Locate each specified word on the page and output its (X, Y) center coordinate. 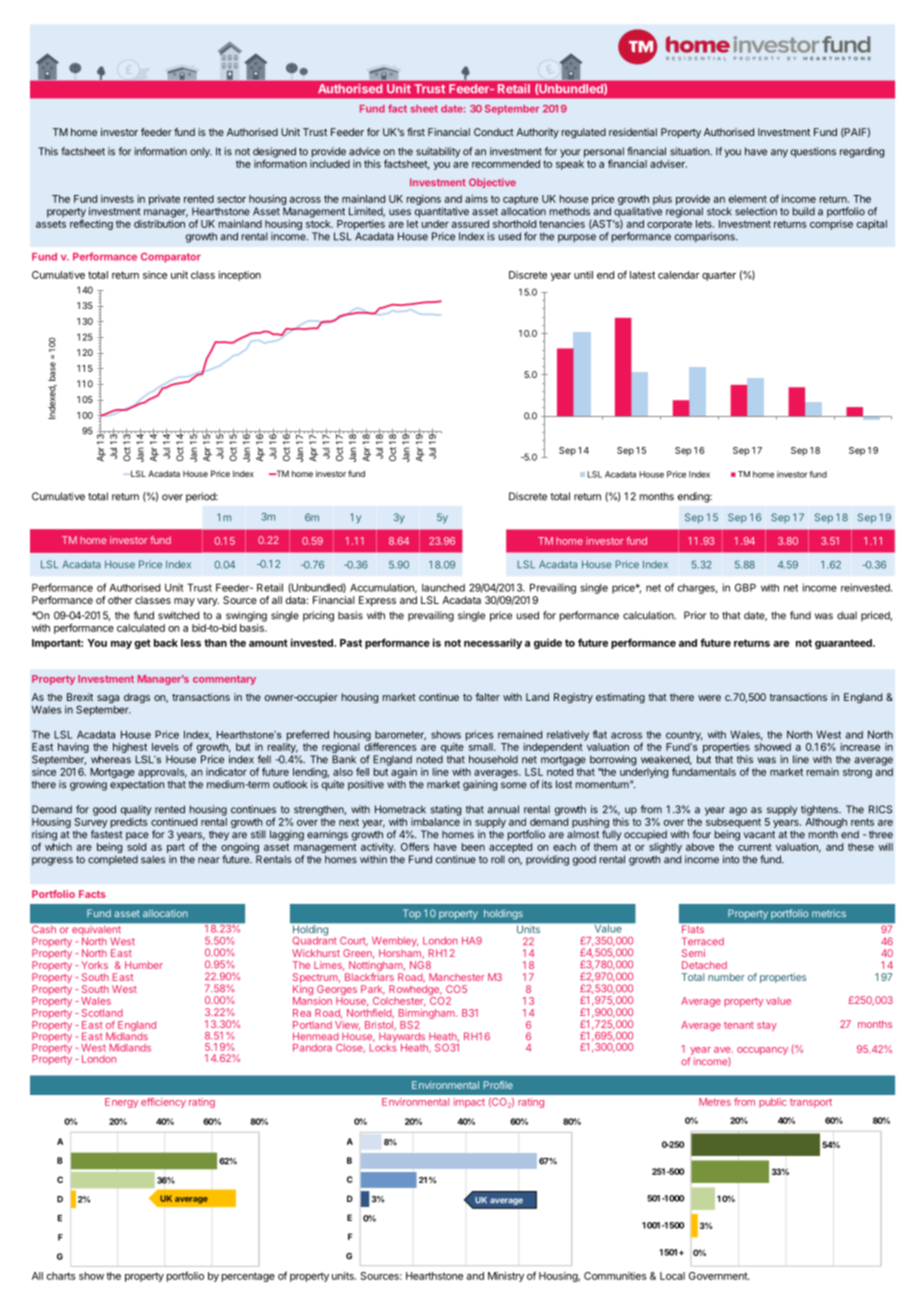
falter (487, 697)
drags (137, 698)
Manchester (457, 977)
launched (443, 588)
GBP (745, 587)
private (164, 200)
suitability (438, 152)
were (709, 698)
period (201, 497)
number (726, 977)
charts (61, 1276)
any (779, 153)
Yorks (94, 965)
